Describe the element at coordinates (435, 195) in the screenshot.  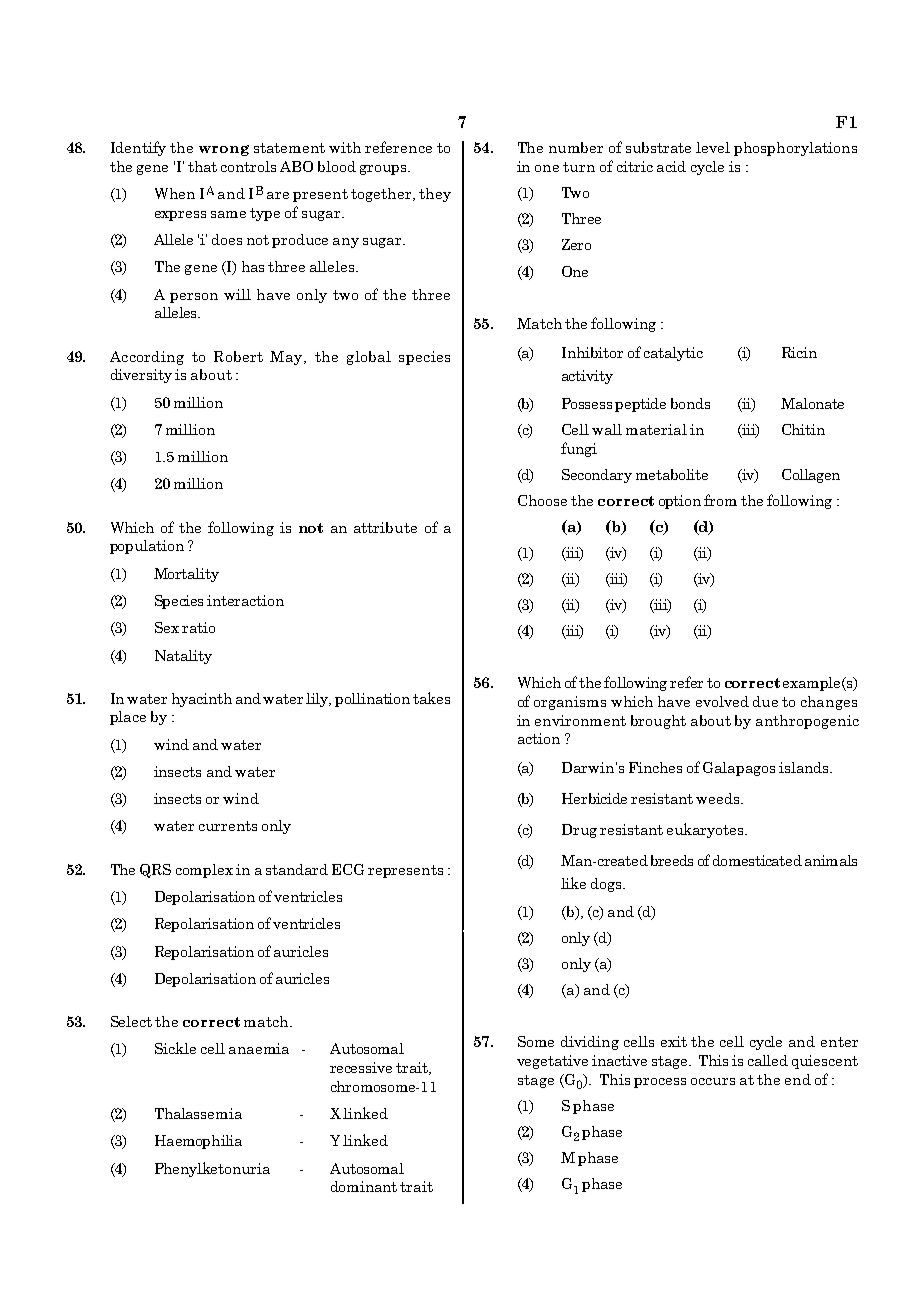
I see `they` at that location.
